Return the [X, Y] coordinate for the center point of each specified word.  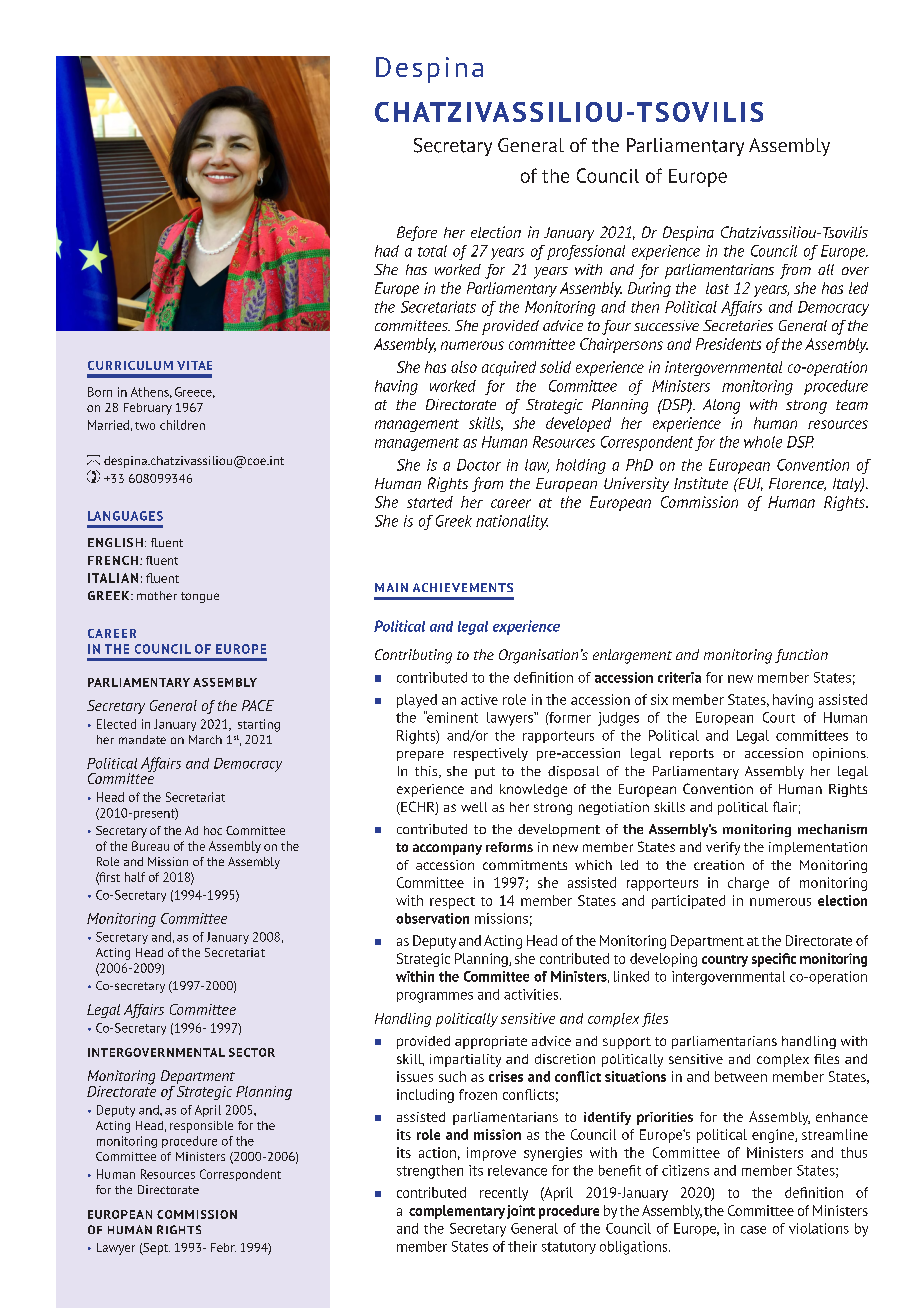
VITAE [194, 365]
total [432, 251]
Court [779, 717]
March [205, 739]
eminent [452, 717]
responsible [201, 1127]
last [717, 288]
